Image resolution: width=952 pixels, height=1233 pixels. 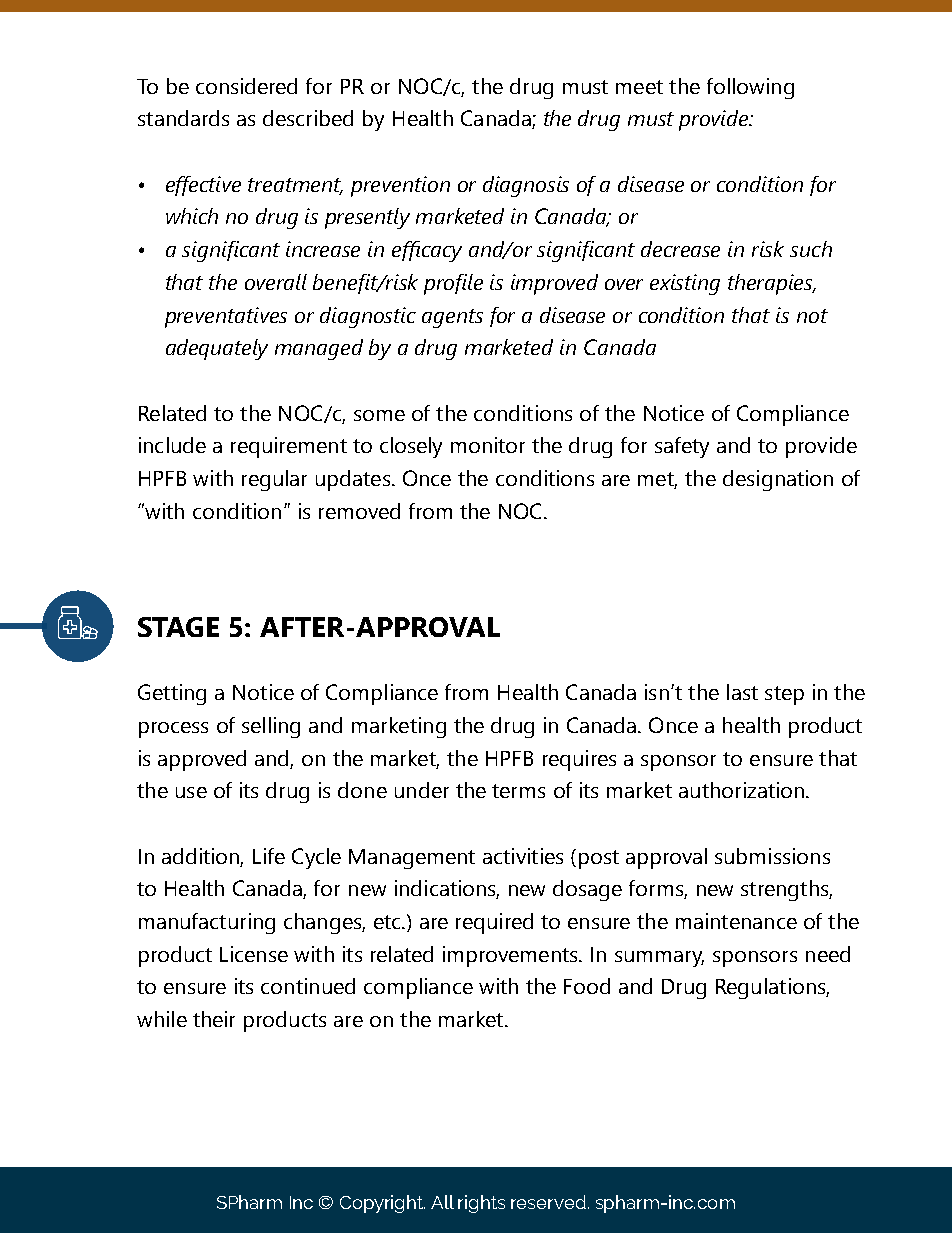 What do you see at coordinates (579, 760) in the screenshot?
I see `requires` at bounding box center [579, 760].
